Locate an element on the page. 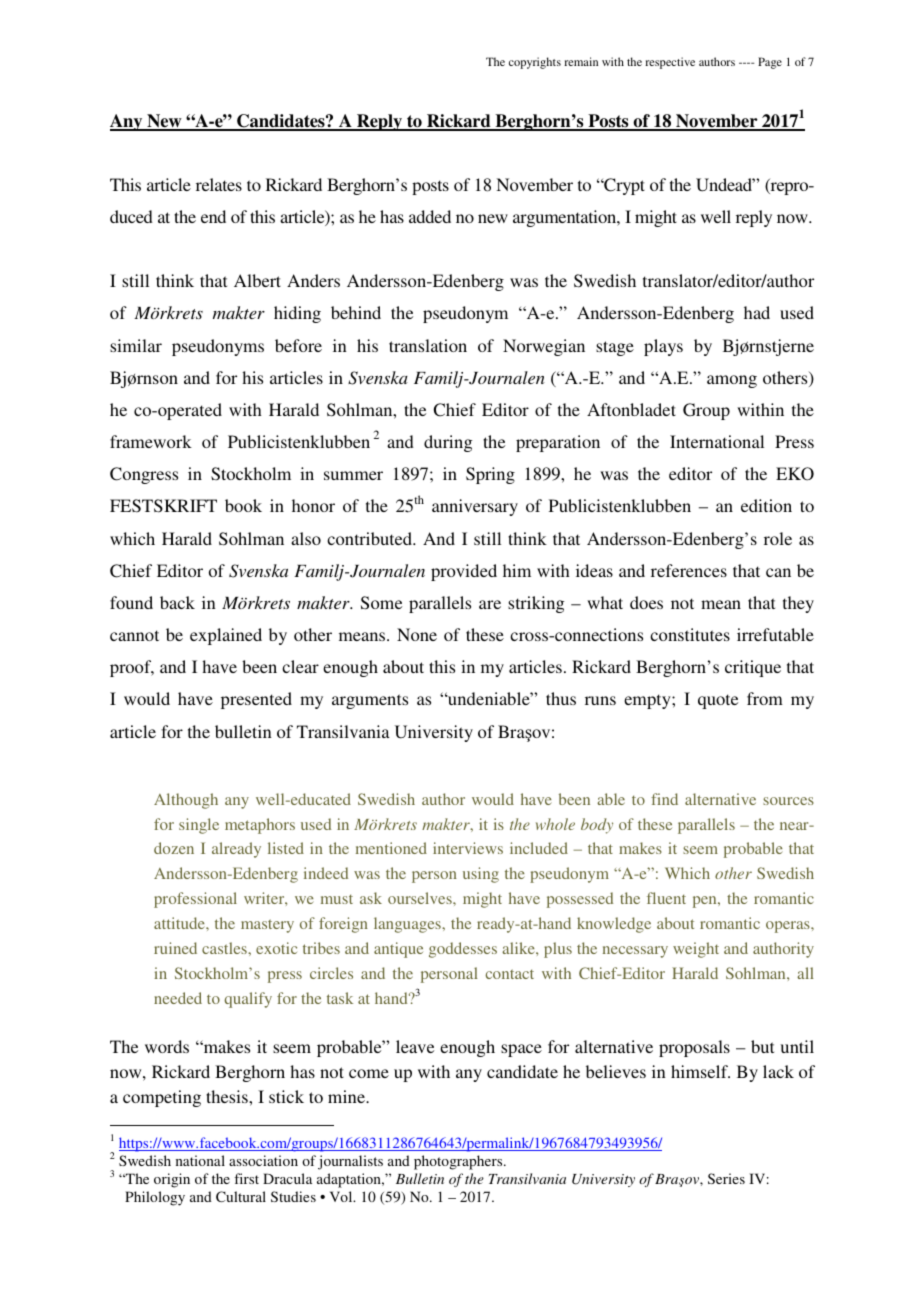 Image resolution: width=924 pixels, height=1308 pixels. first is located at coordinates (246, 1178).
